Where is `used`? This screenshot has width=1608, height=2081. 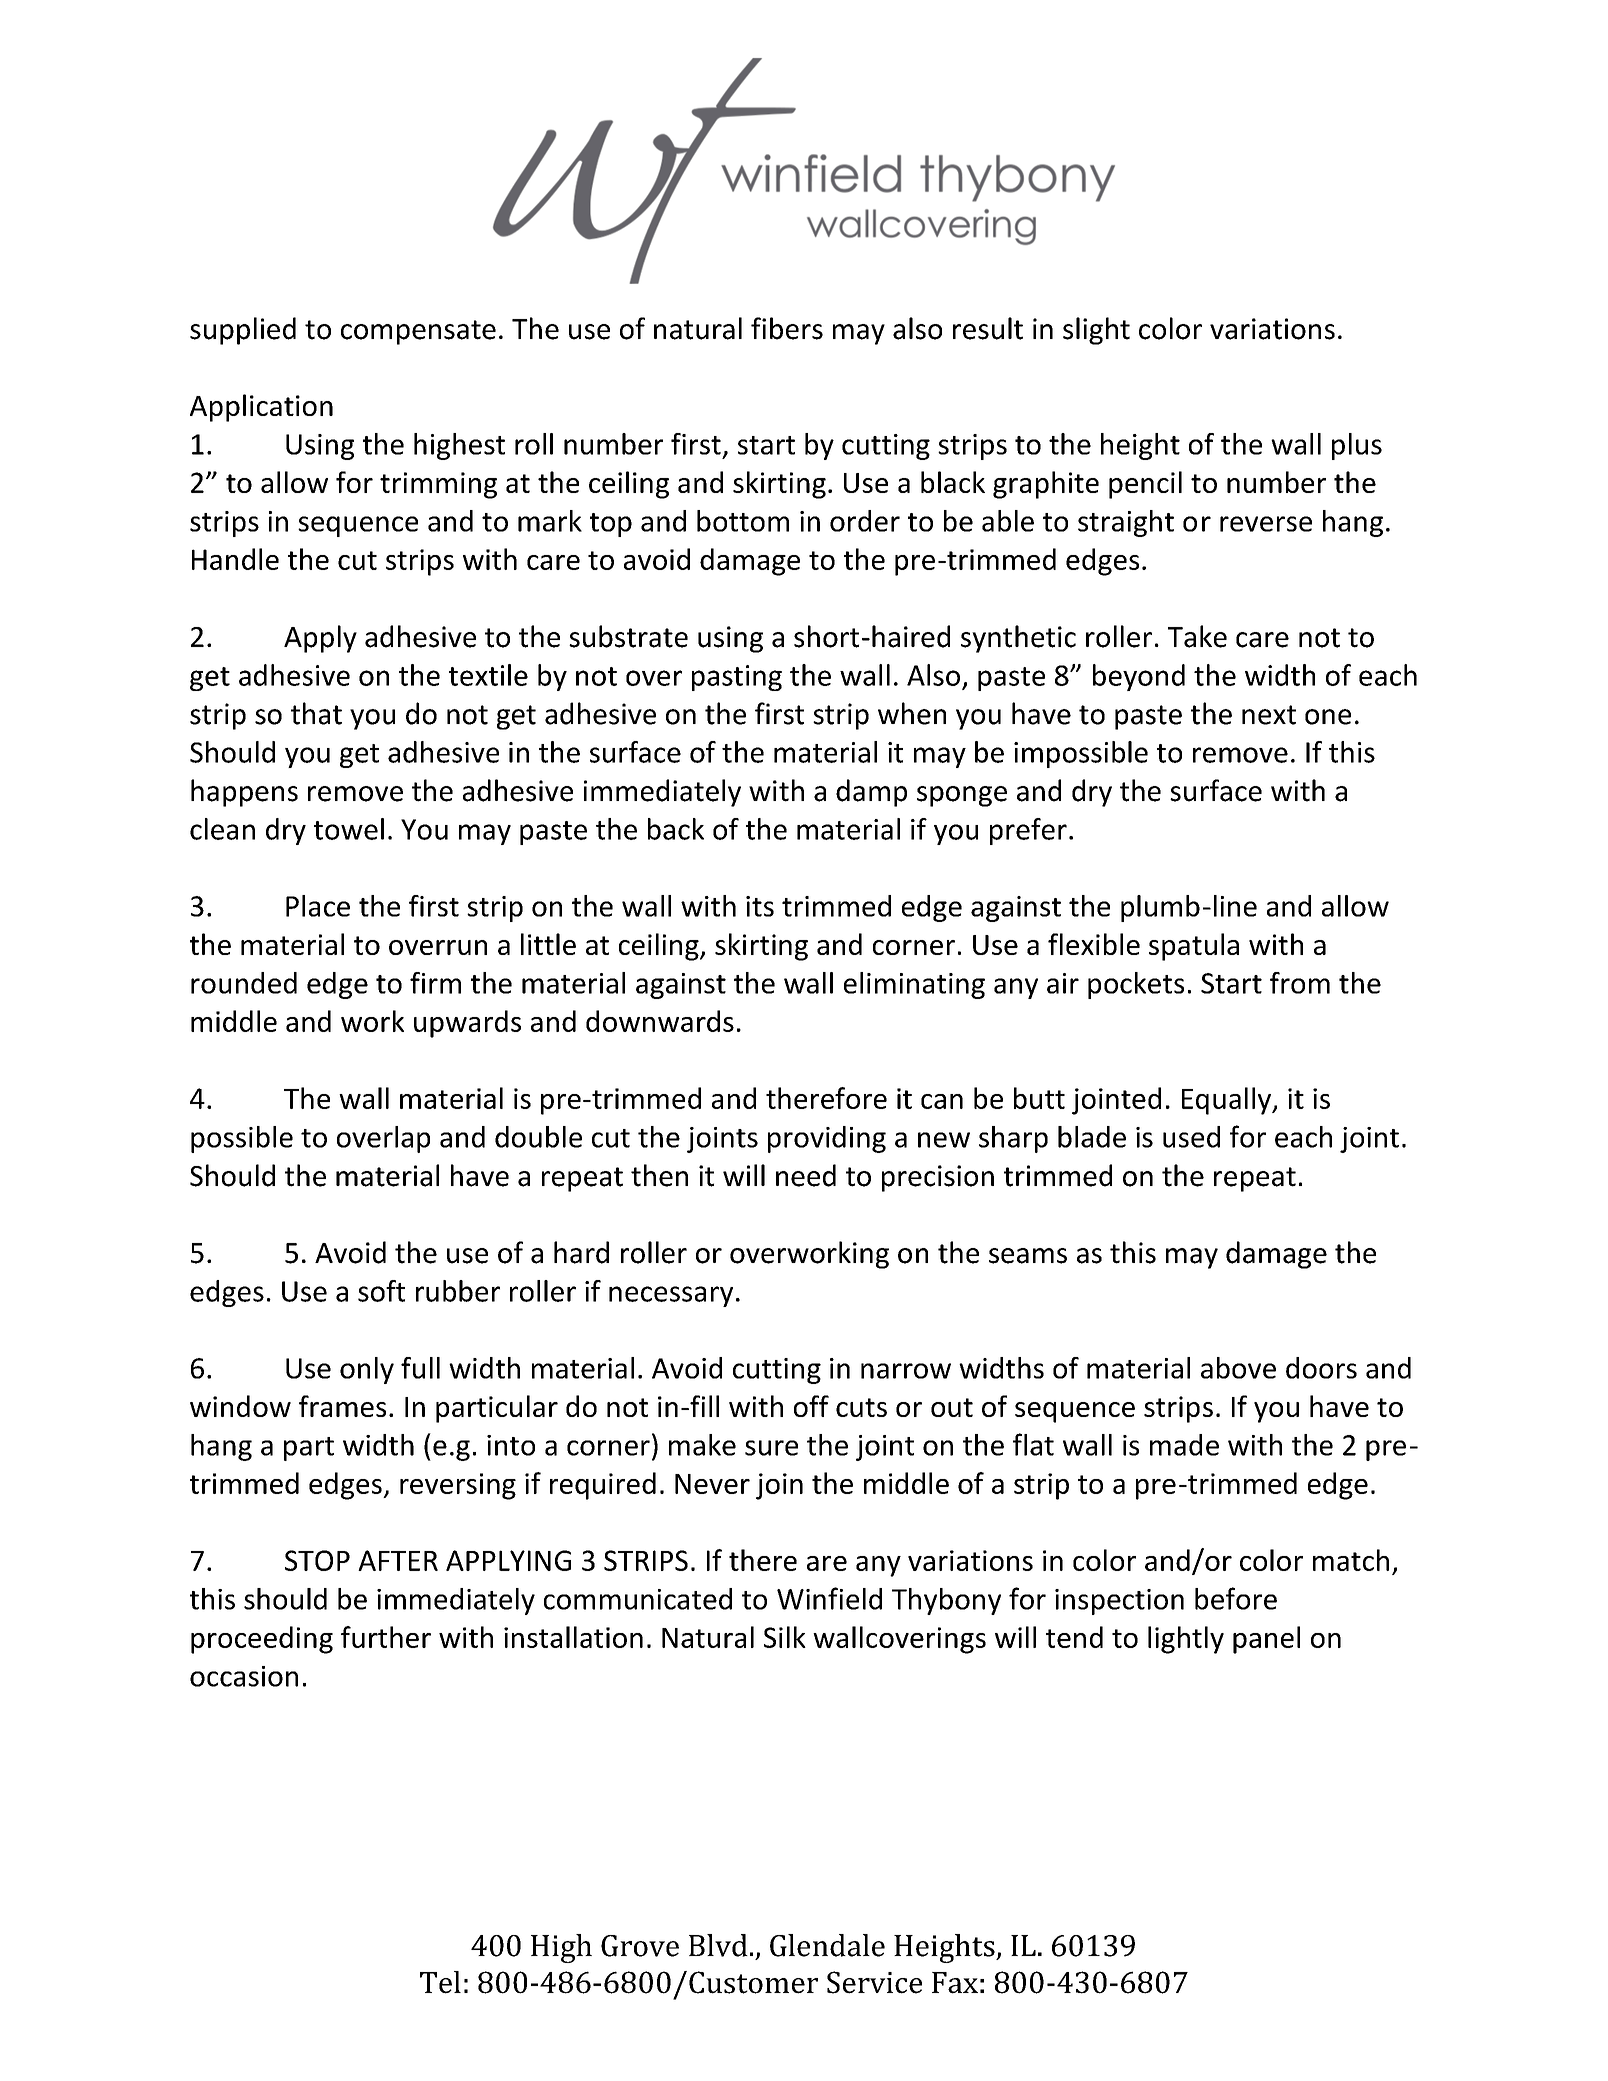 used is located at coordinates (1191, 1137).
